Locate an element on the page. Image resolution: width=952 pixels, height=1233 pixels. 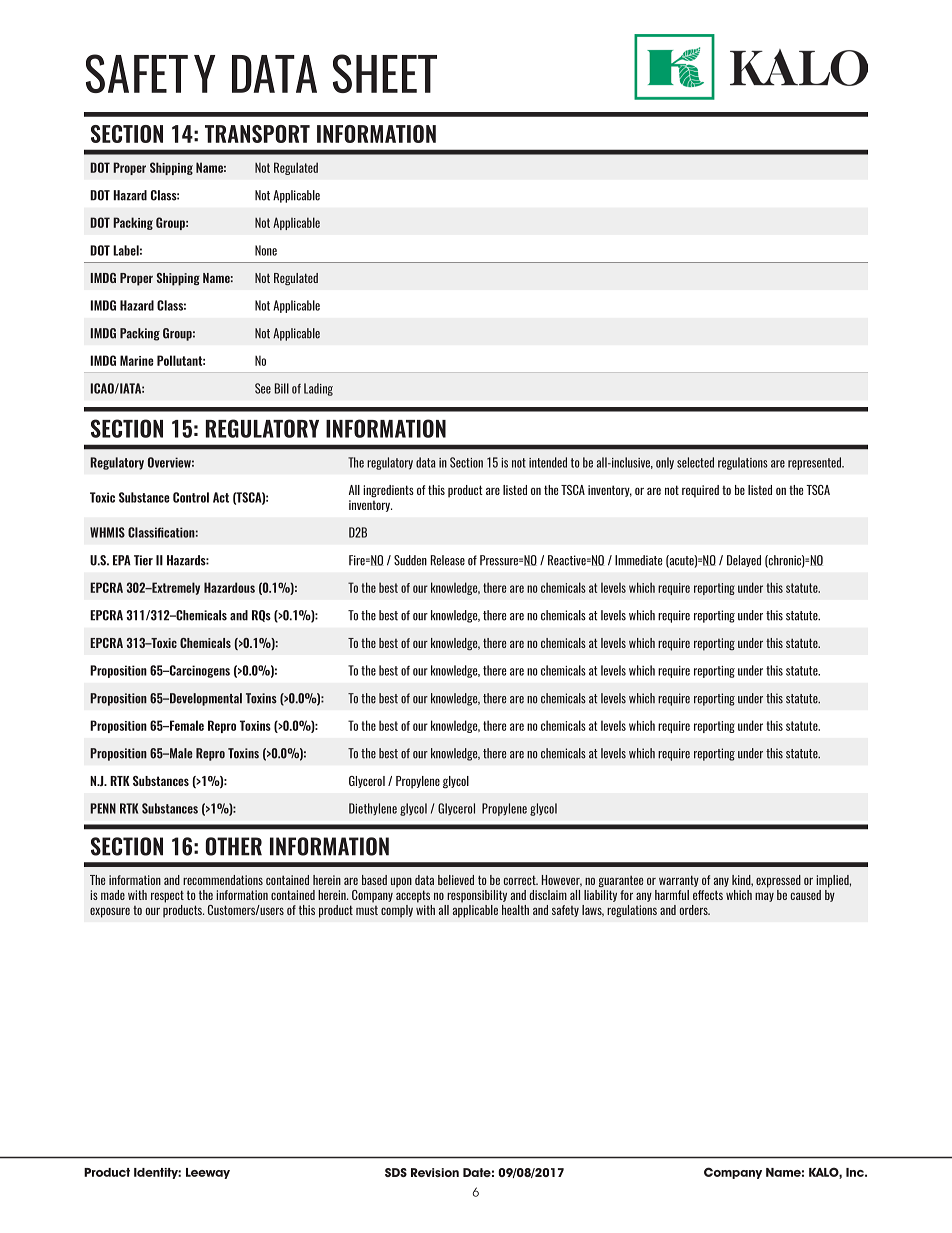
TRANSPORT is located at coordinates (257, 134).
